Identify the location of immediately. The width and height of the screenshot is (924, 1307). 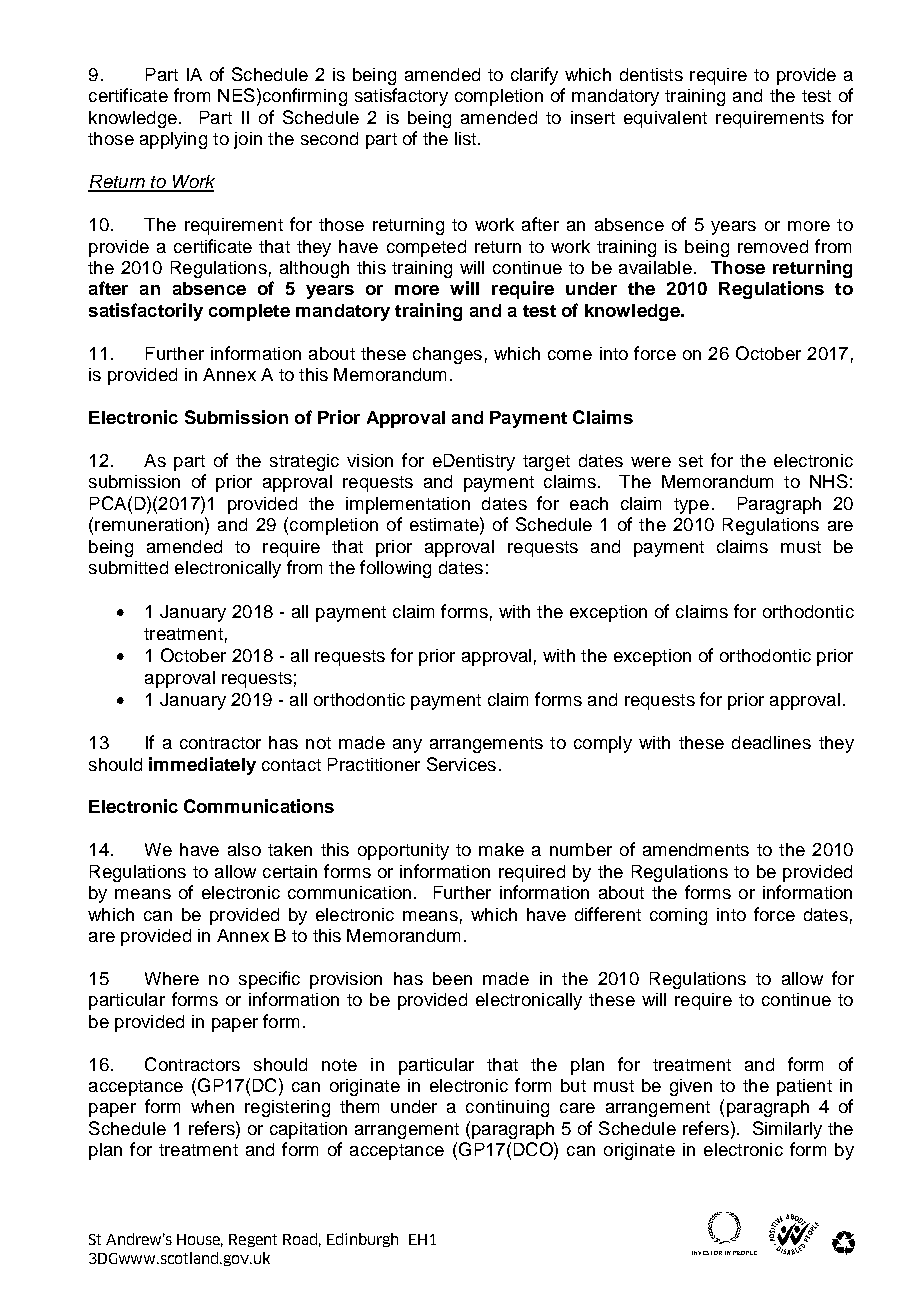
(202, 766).
